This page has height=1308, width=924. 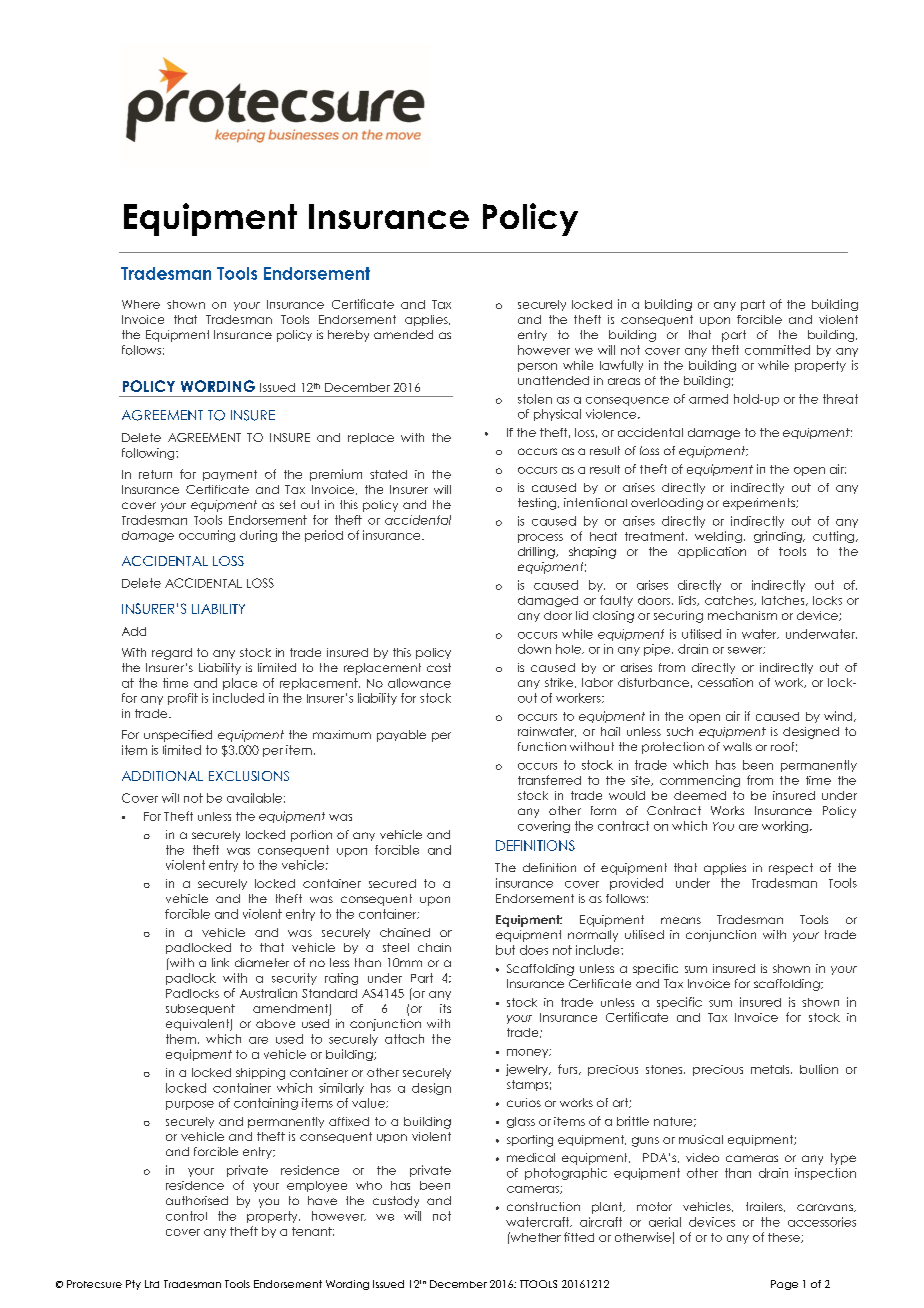 I want to click on person, so click(x=537, y=367).
